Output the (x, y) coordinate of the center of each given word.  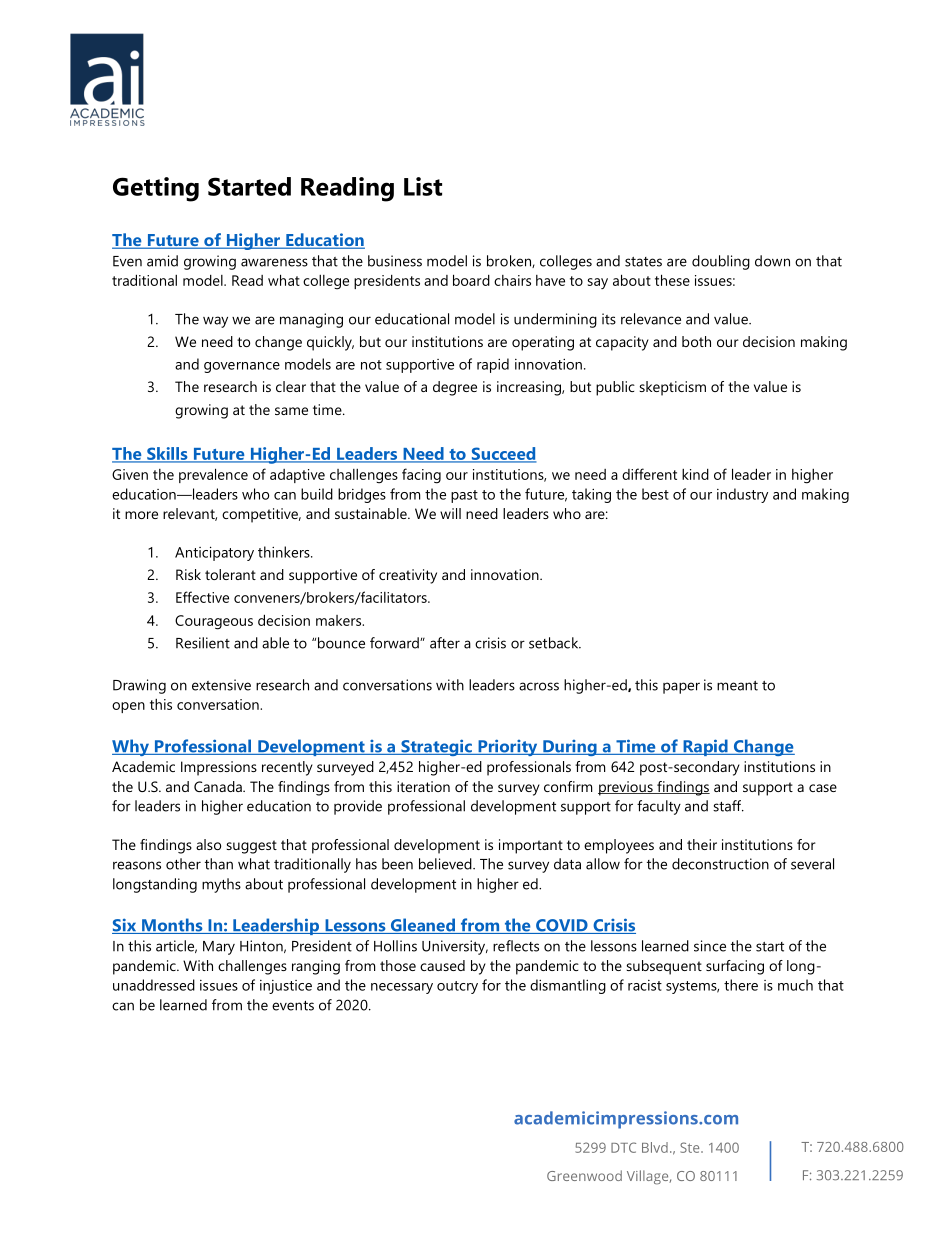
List (423, 186)
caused (442, 965)
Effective (202, 597)
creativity (408, 576)
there (741, 985)
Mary (219, 948)
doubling (721, 262)
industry (742, 495)
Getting (156, 189)
